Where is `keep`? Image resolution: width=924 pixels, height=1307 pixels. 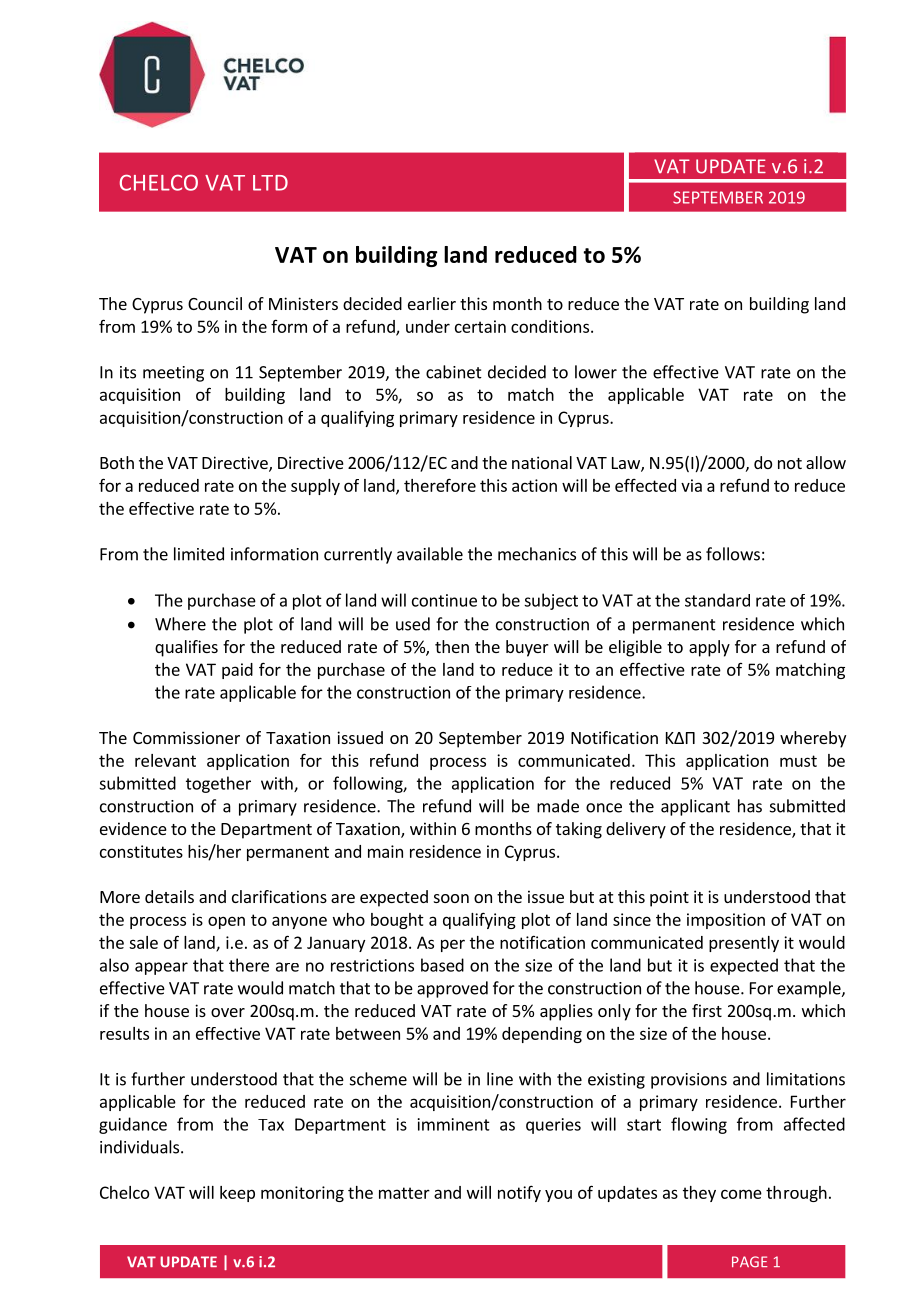
keep is located at coordinates (237, 1194).
